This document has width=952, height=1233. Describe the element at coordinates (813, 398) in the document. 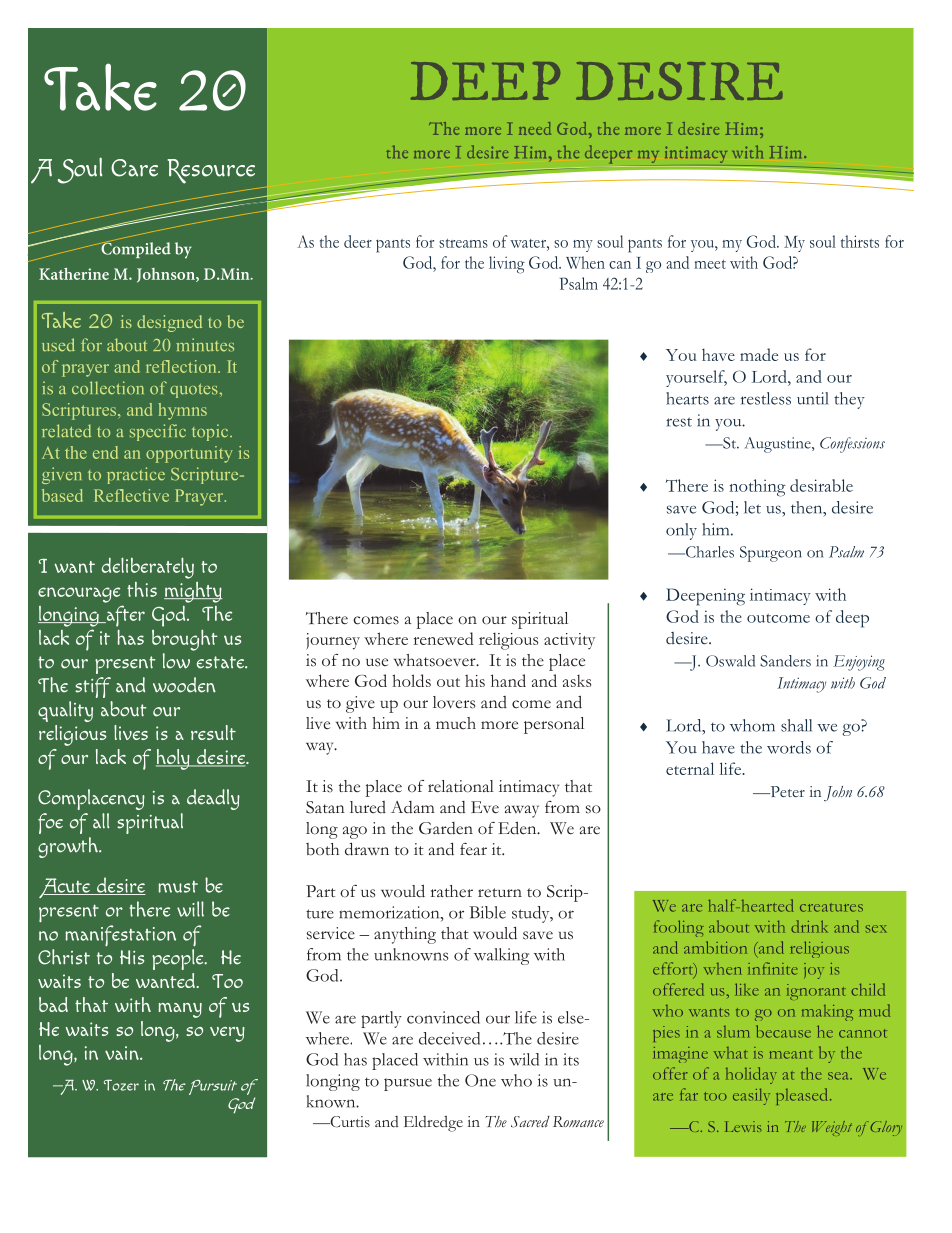

I see `until` at that location.
